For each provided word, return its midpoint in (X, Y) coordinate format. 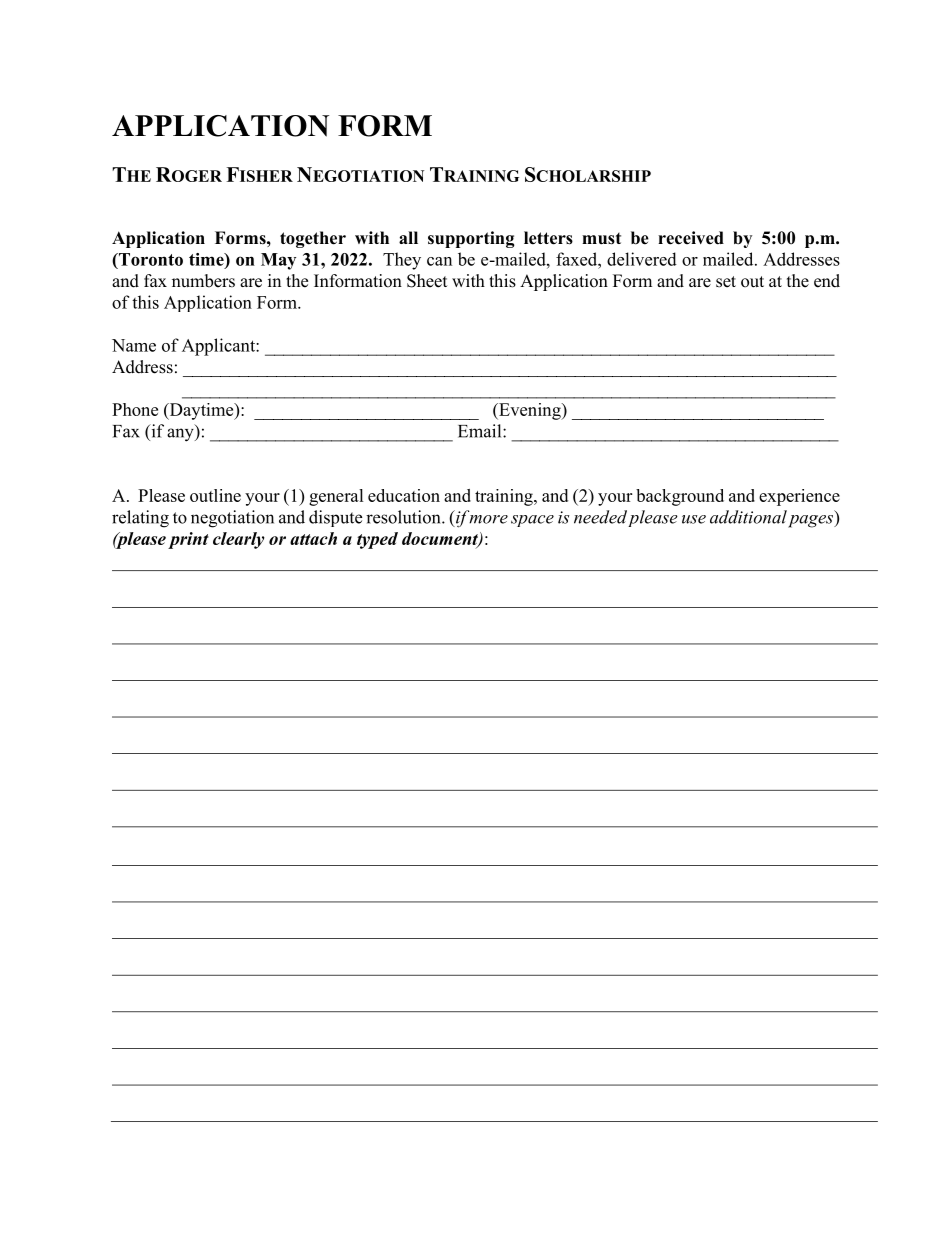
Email (481, 431)
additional (748, 517)
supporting (471, 239)
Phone (135, 409)
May (278, 261)
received (691, 238)
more (488, 519)
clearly (239, 540)
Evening (530, 411)
